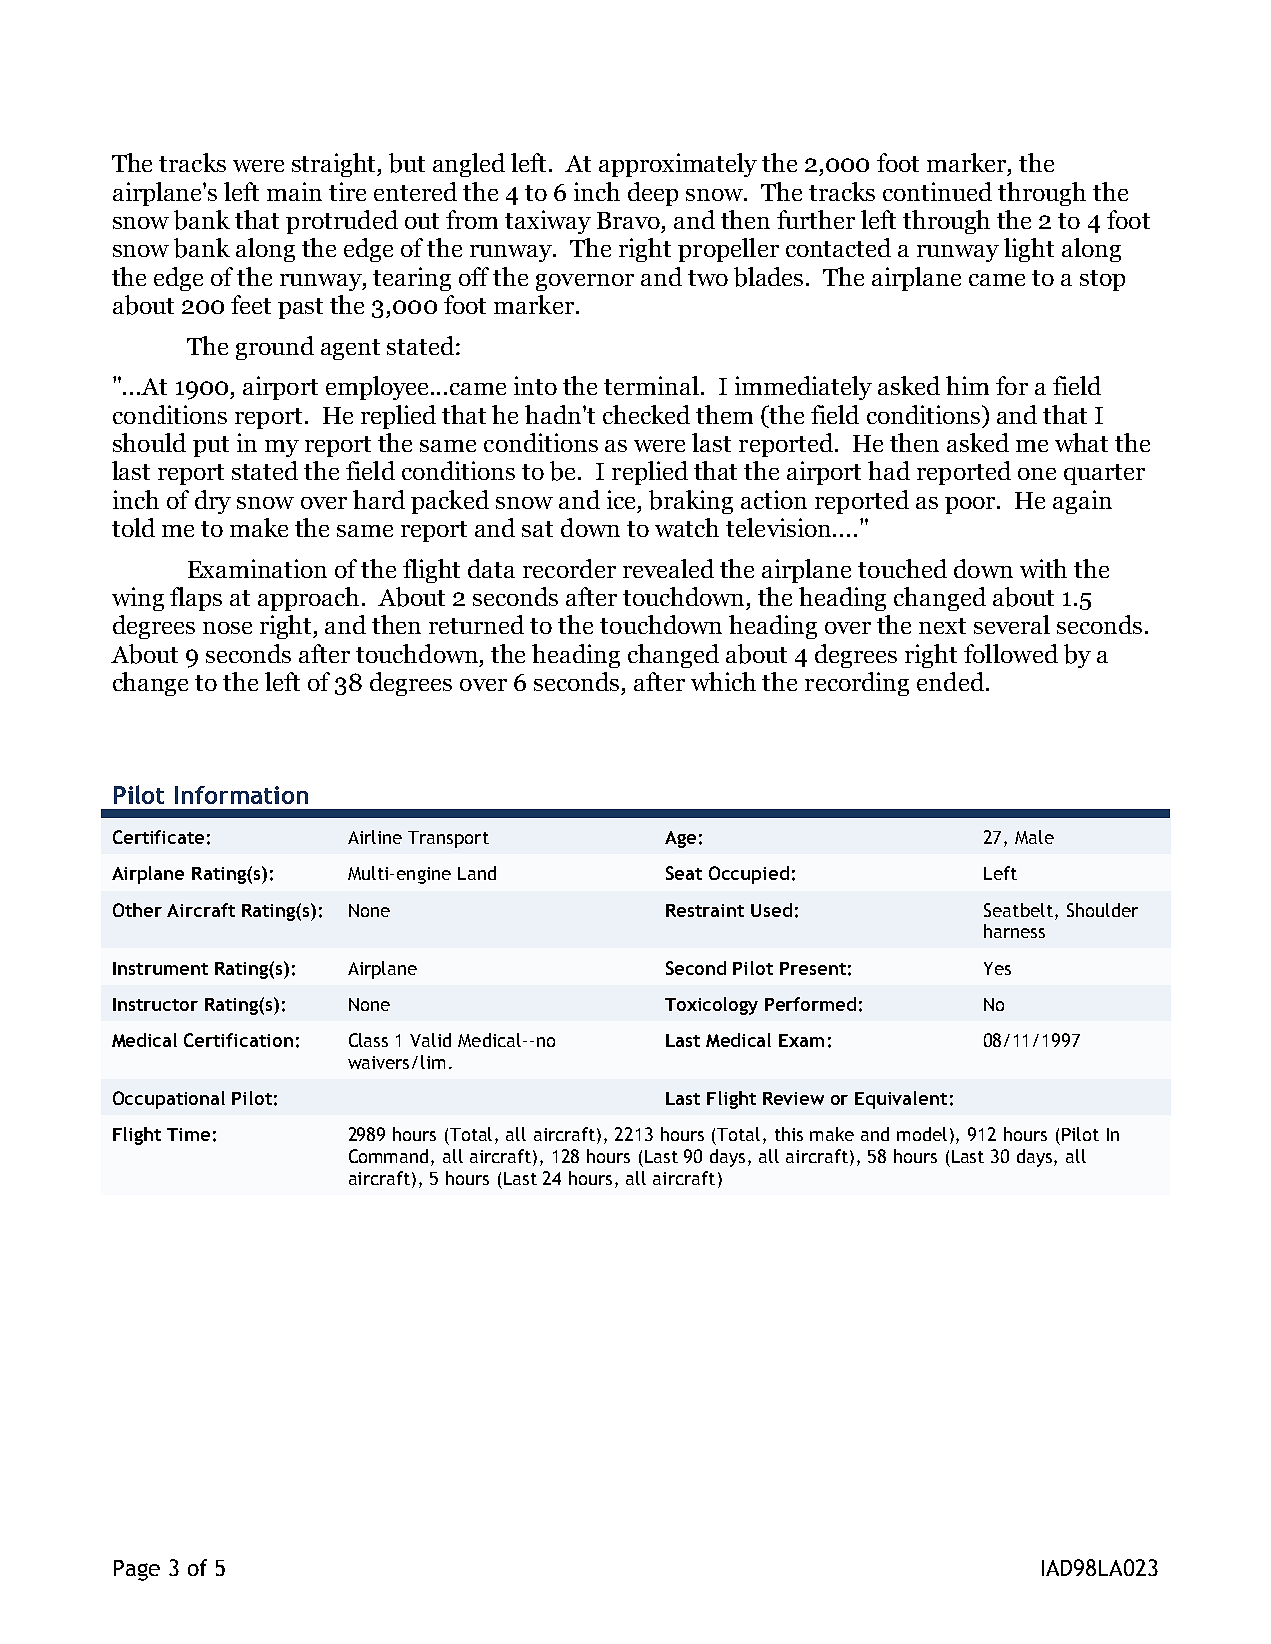 This document has width=1271, height=1644. Describe the element at coordinates (937, 191) in the document. I see `continued` at that location.
